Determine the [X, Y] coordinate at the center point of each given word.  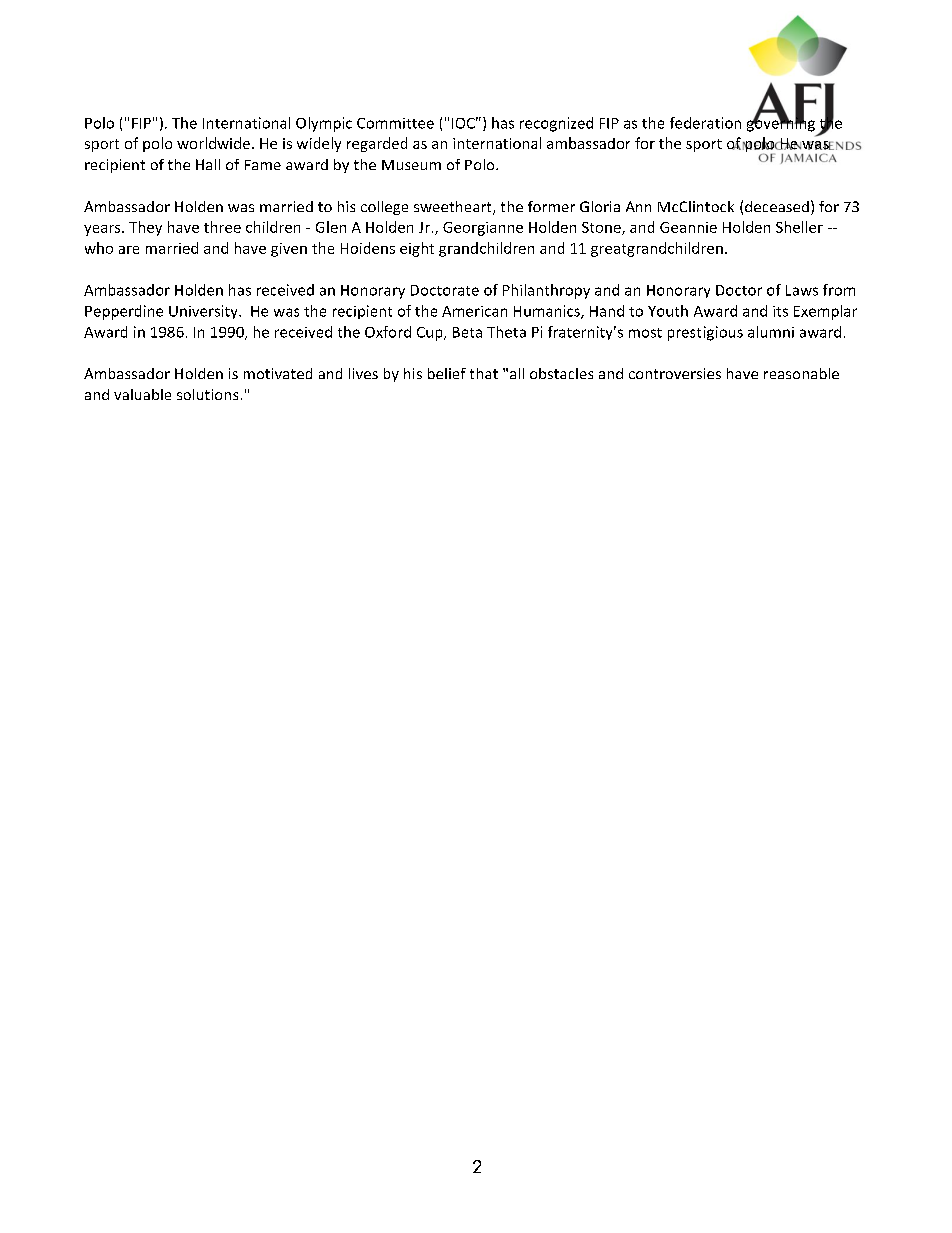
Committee [395, 123]
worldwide [215, 143]
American [474, 311]
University [204, 312]
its [780, 311]
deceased [777, 206]
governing [781, 123]
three [222, 227]
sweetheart [454, 208]
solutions [207, 394]
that [484, 373]
